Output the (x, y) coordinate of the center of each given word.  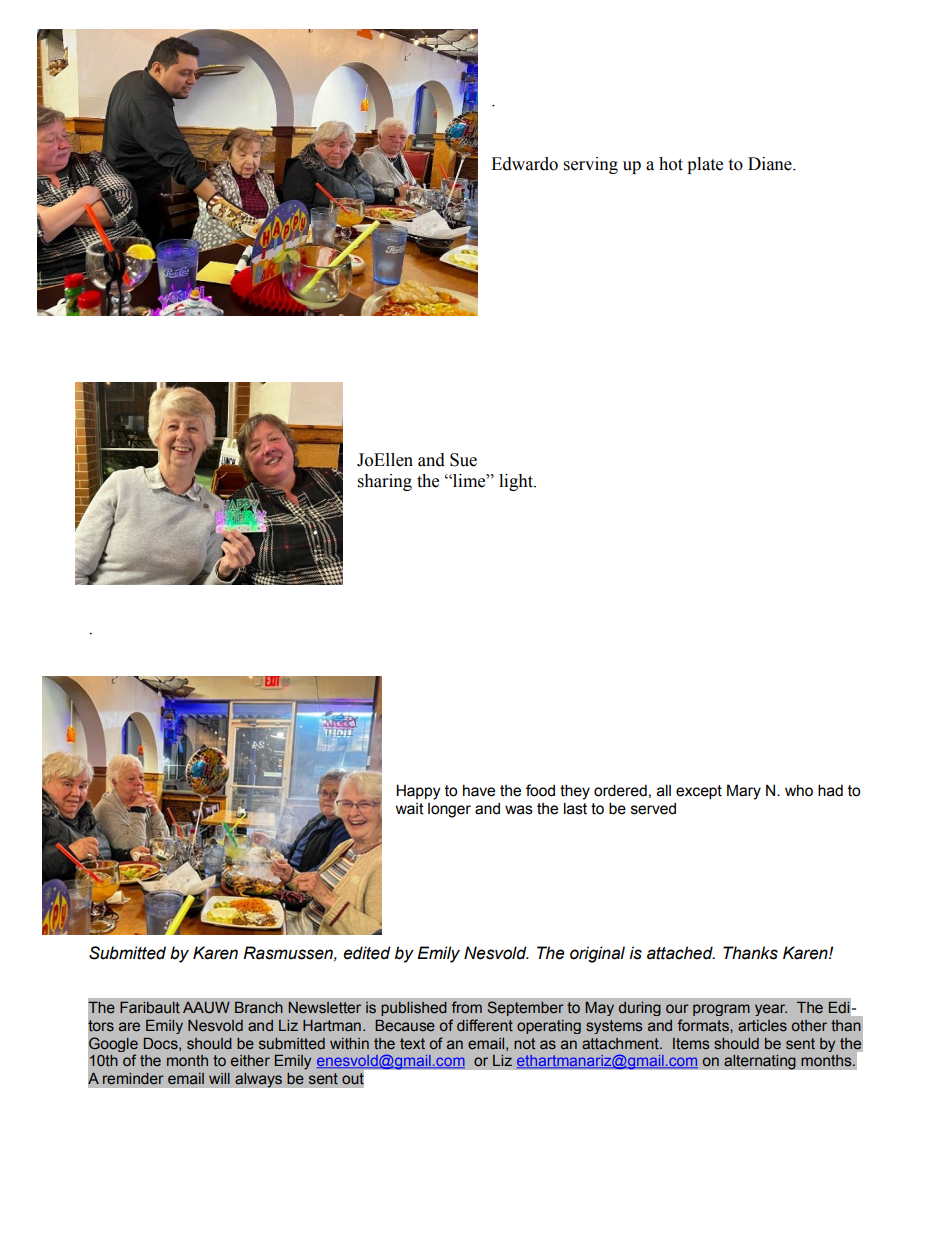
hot (671, 164)
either (250, 1060)
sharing (385, 482)
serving (591, 165)
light (517, 482)
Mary (744, 792)
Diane (771, 164)
